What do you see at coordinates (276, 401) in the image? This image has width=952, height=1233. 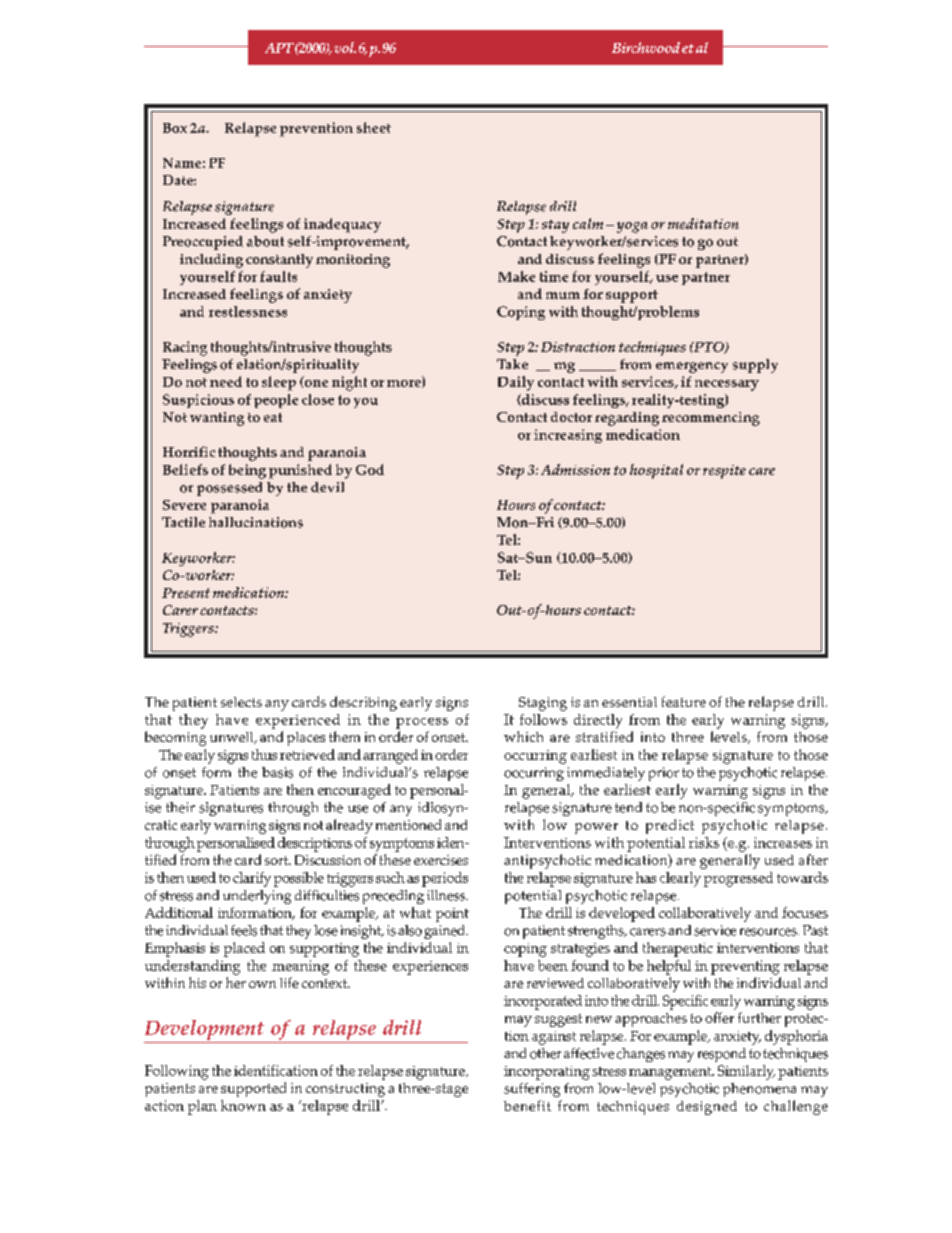 I see `people` at bounding box center [276, 401].
